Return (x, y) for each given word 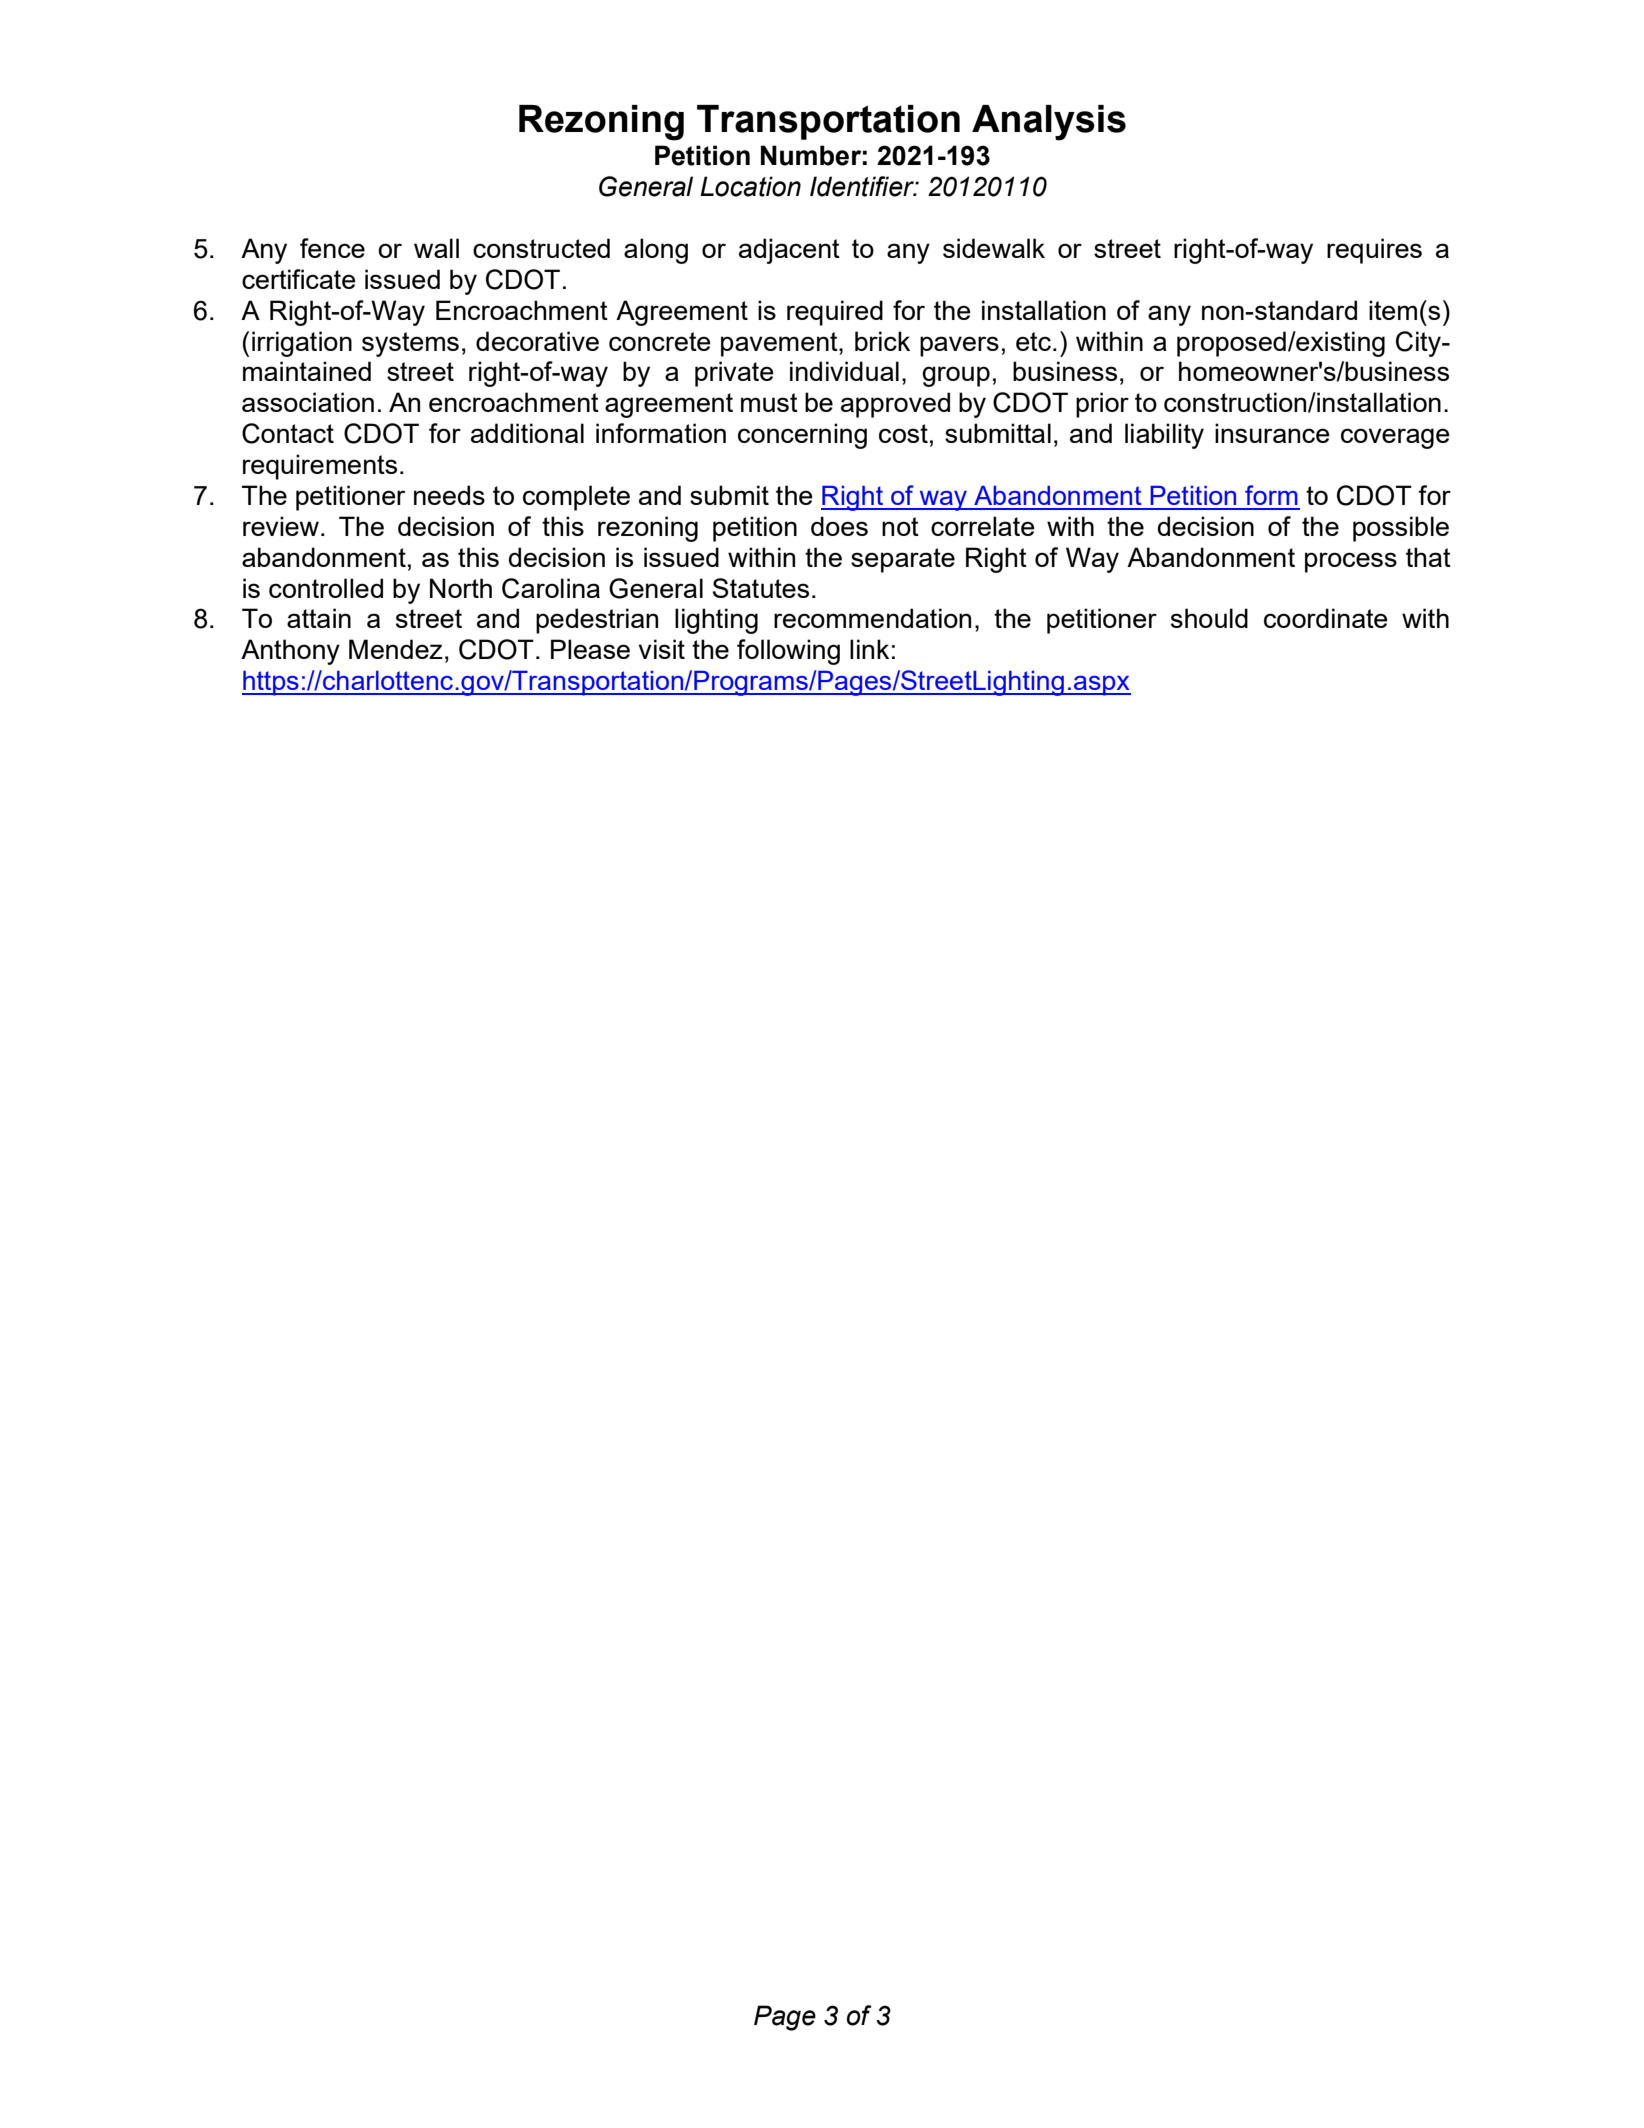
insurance (1272, 433)
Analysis (1049, 123)
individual (844, 371)
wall (436, 248)
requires (1374, 251)
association (308, 402)
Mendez (396, 649)
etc (1033, 341)
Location (750, 186)
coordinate (1326, 618)
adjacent (789, 251)
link (869, 649)
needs (449, 495)
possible (1401, 529)
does (839, 526)
